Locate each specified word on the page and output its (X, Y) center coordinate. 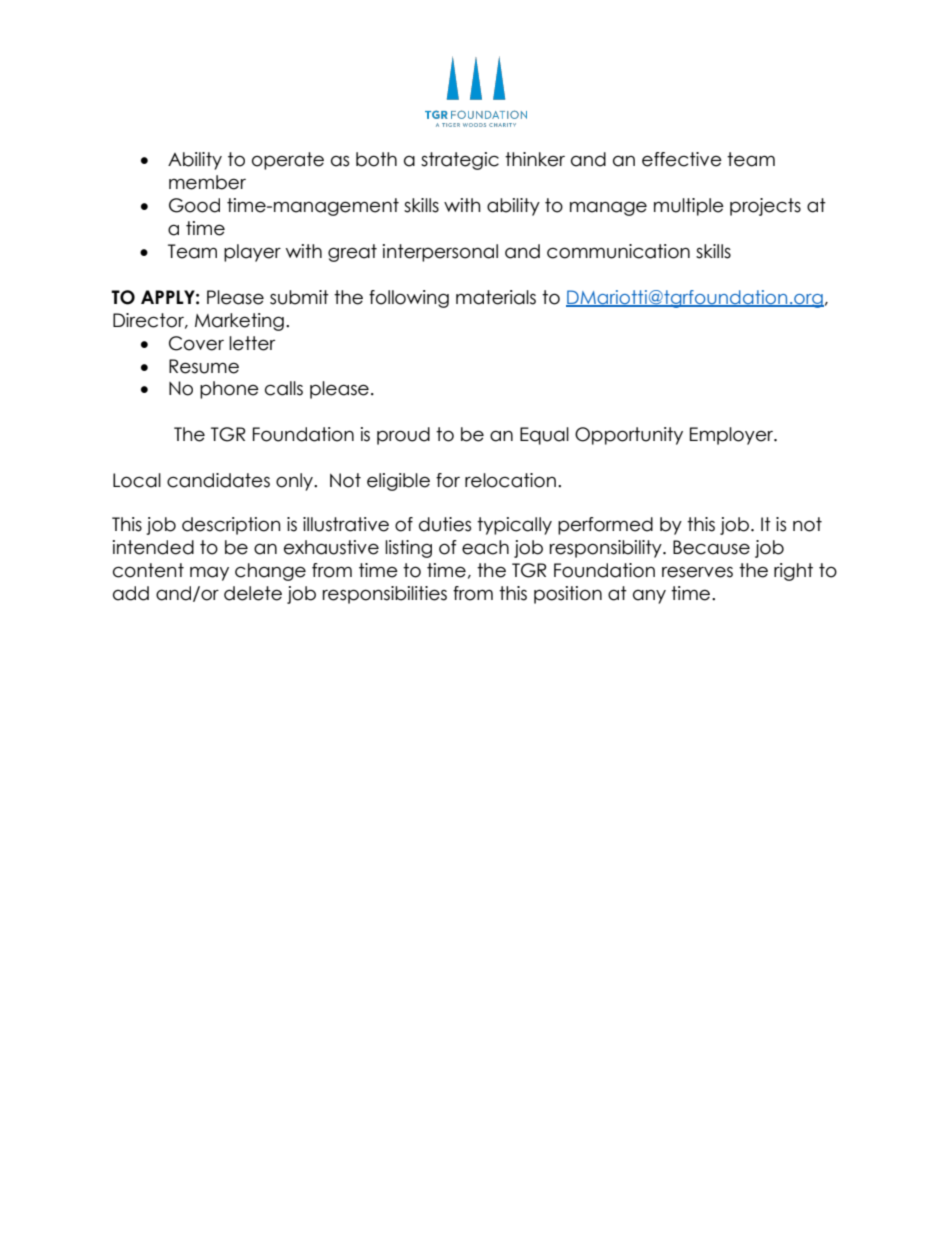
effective (682, 159)
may (209, 573)
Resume (204, 366)
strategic (460, 161)
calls (284, 388)
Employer (733, 436)
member (207, 182)
